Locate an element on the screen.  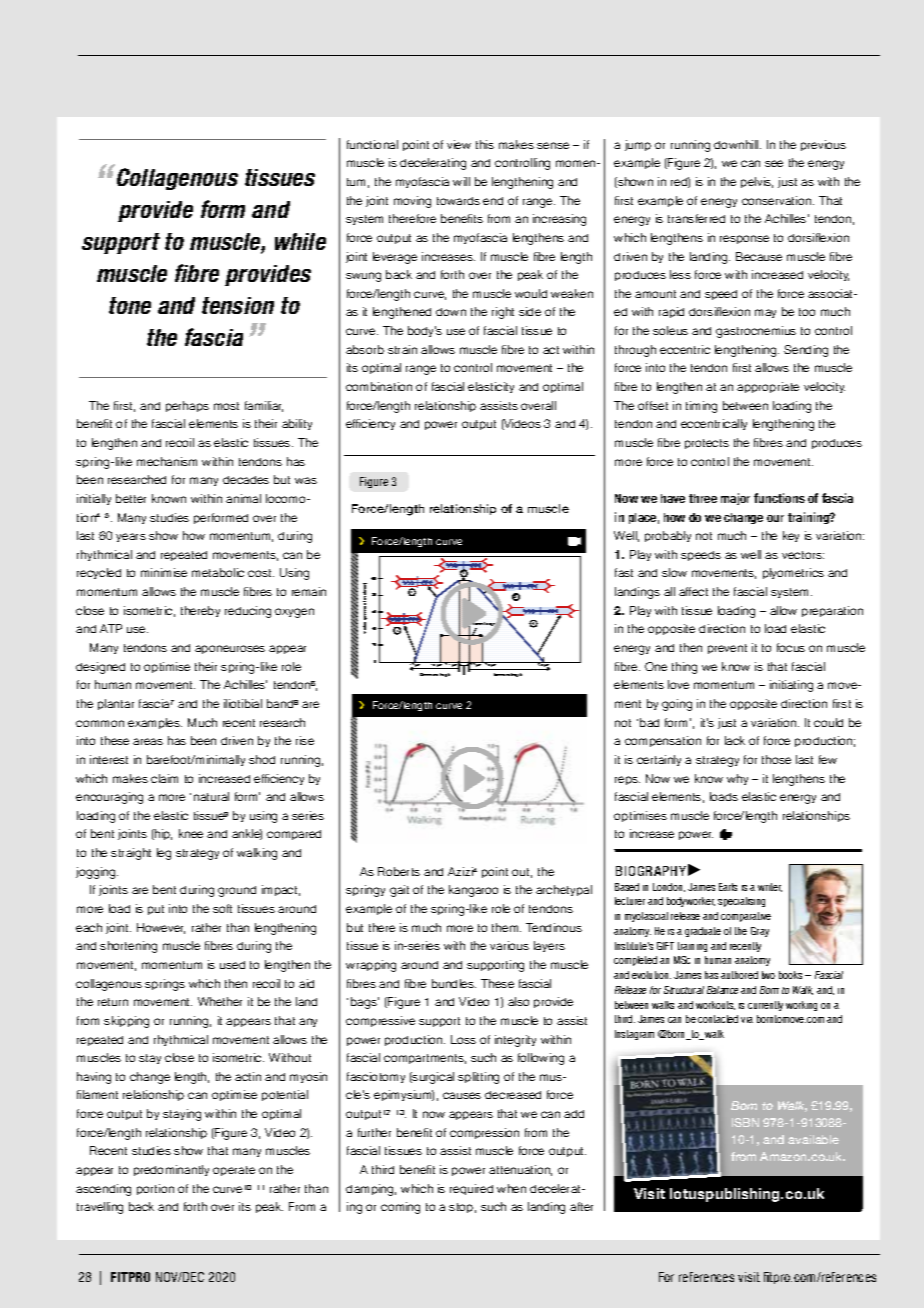
pelvis is located at coordinates (757, 182).
